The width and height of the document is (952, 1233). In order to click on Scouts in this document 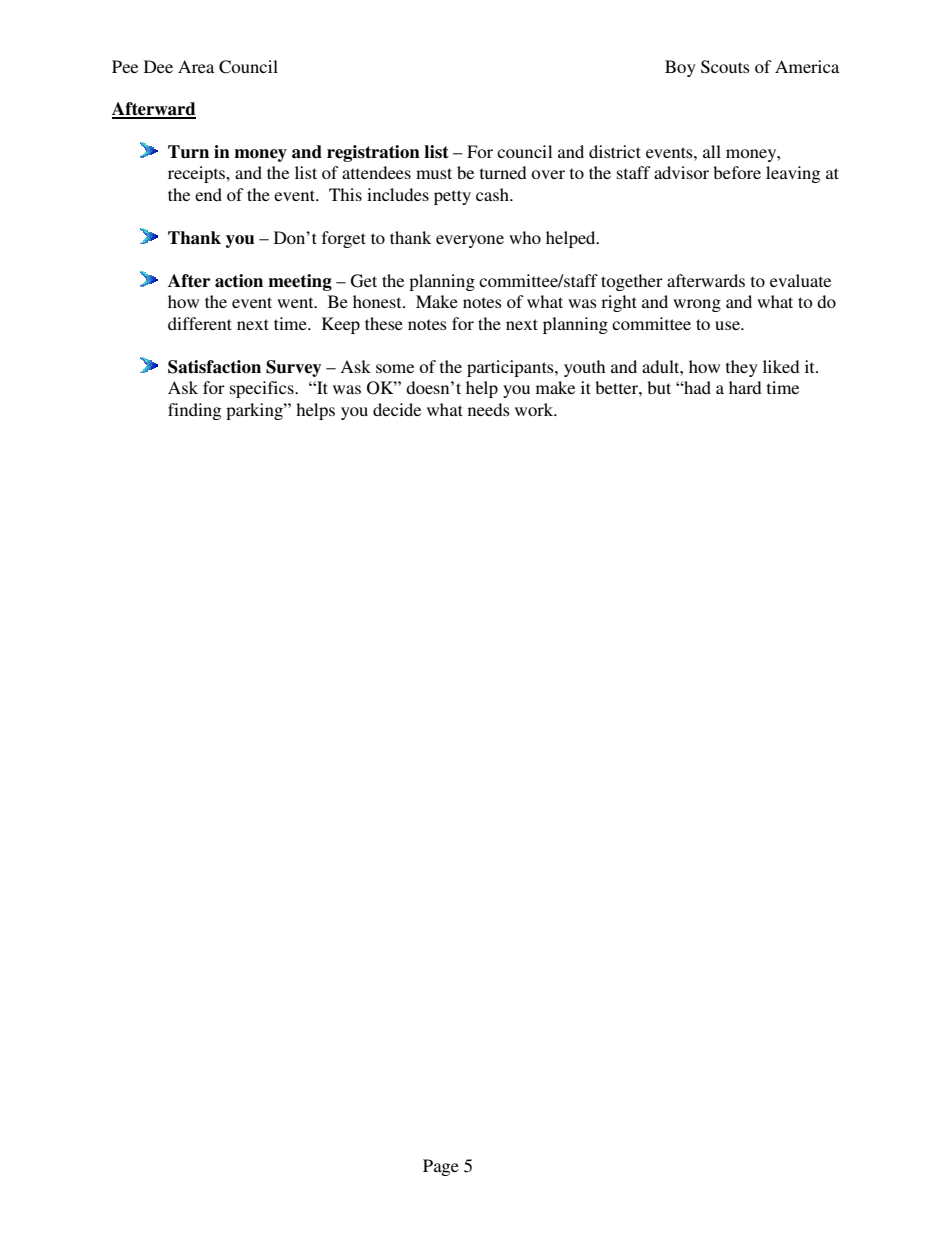, I will do `click(725, 67)`.
